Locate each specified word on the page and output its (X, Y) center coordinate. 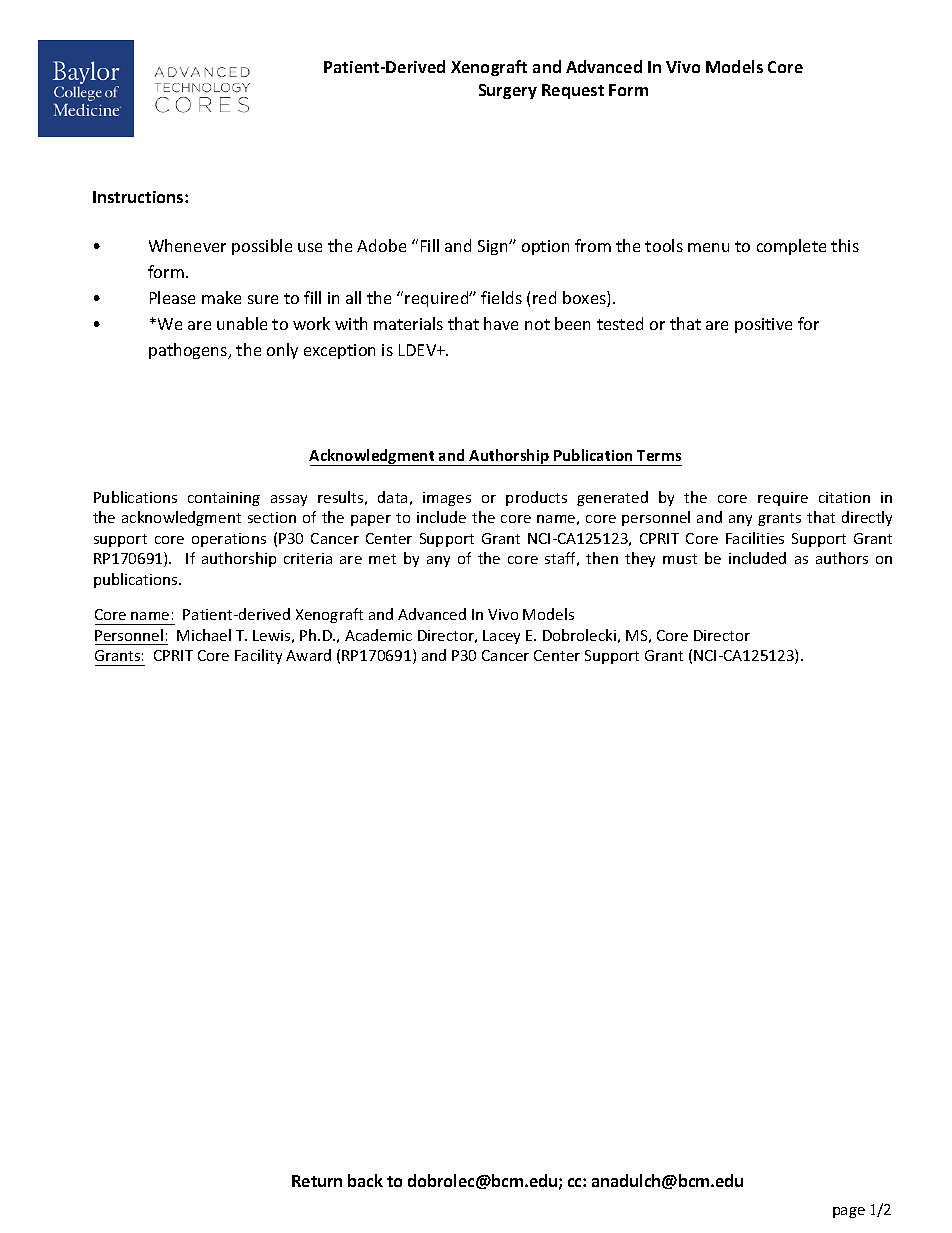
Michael (204, 635)
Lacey (501, 637)
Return (317, 1181)
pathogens (189, 351)
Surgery (508, 91)
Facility (258, 656)
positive (763, 325)
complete (791, 247)
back (365, 1180)
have (501, 323)
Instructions (139, 197)
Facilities (755, 538)
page (849, 1212)
